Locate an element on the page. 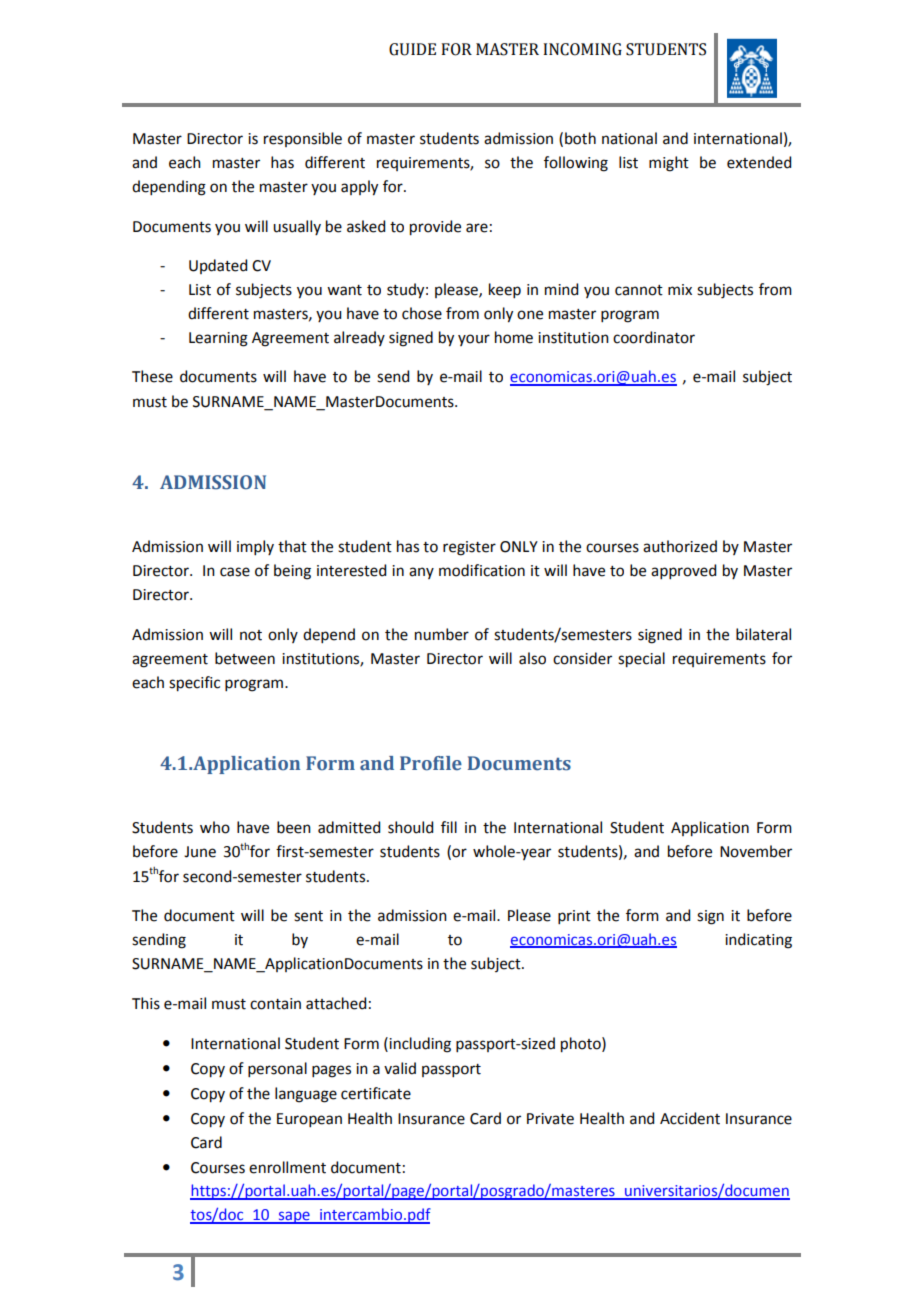 The height and width of the document is (1308, 924). responsible is located at coordinates (303, 139).
